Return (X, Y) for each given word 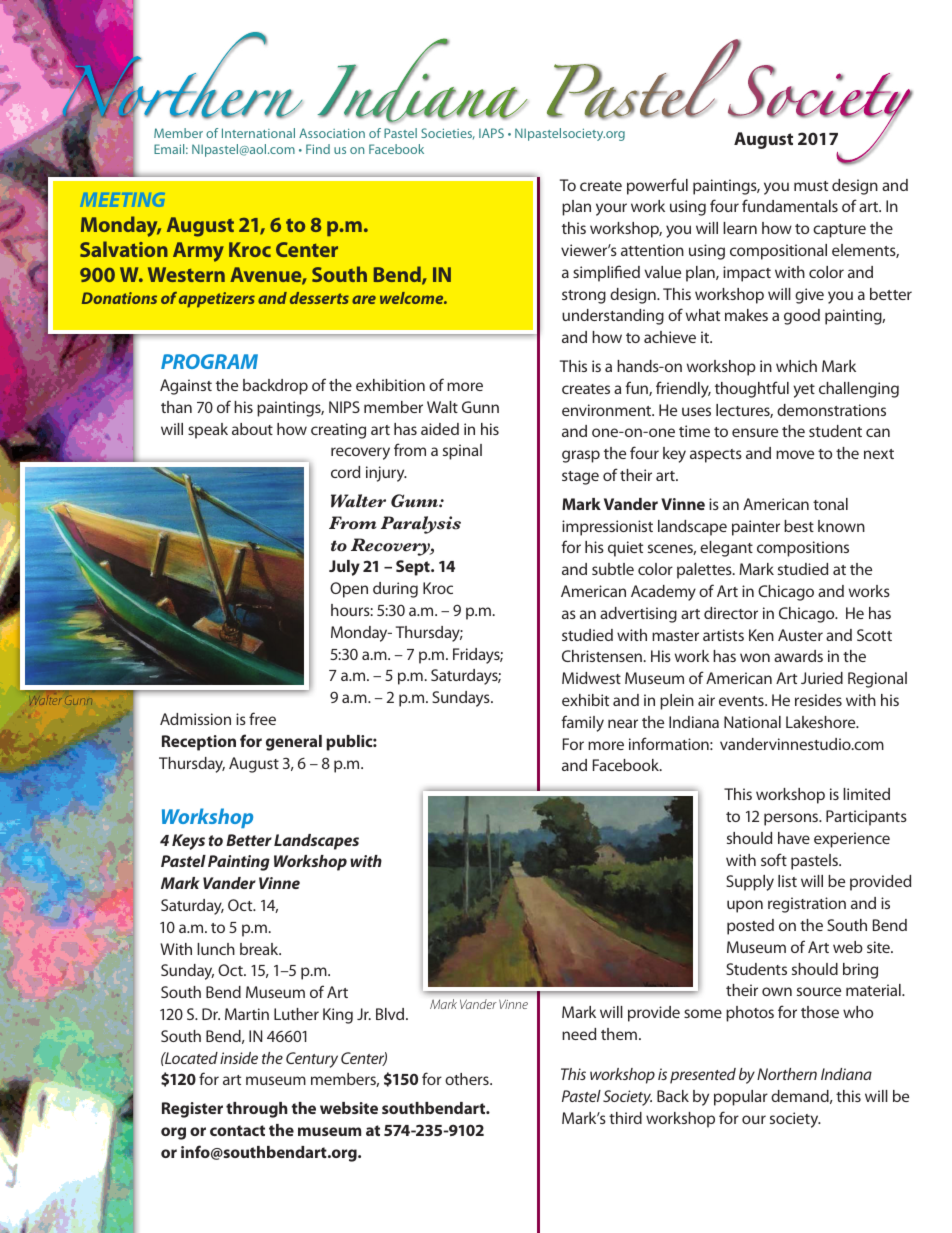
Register (192, 1110)
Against (186, 387)
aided (440, 429)
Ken (761, 635)
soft (774, 859)
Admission (195, 719)
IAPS (491, 133)
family (582, 723)
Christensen (602, 656)
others (468, 1079)
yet (804, 391)
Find (318, 149)
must (811, 186)
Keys (188, 842)
